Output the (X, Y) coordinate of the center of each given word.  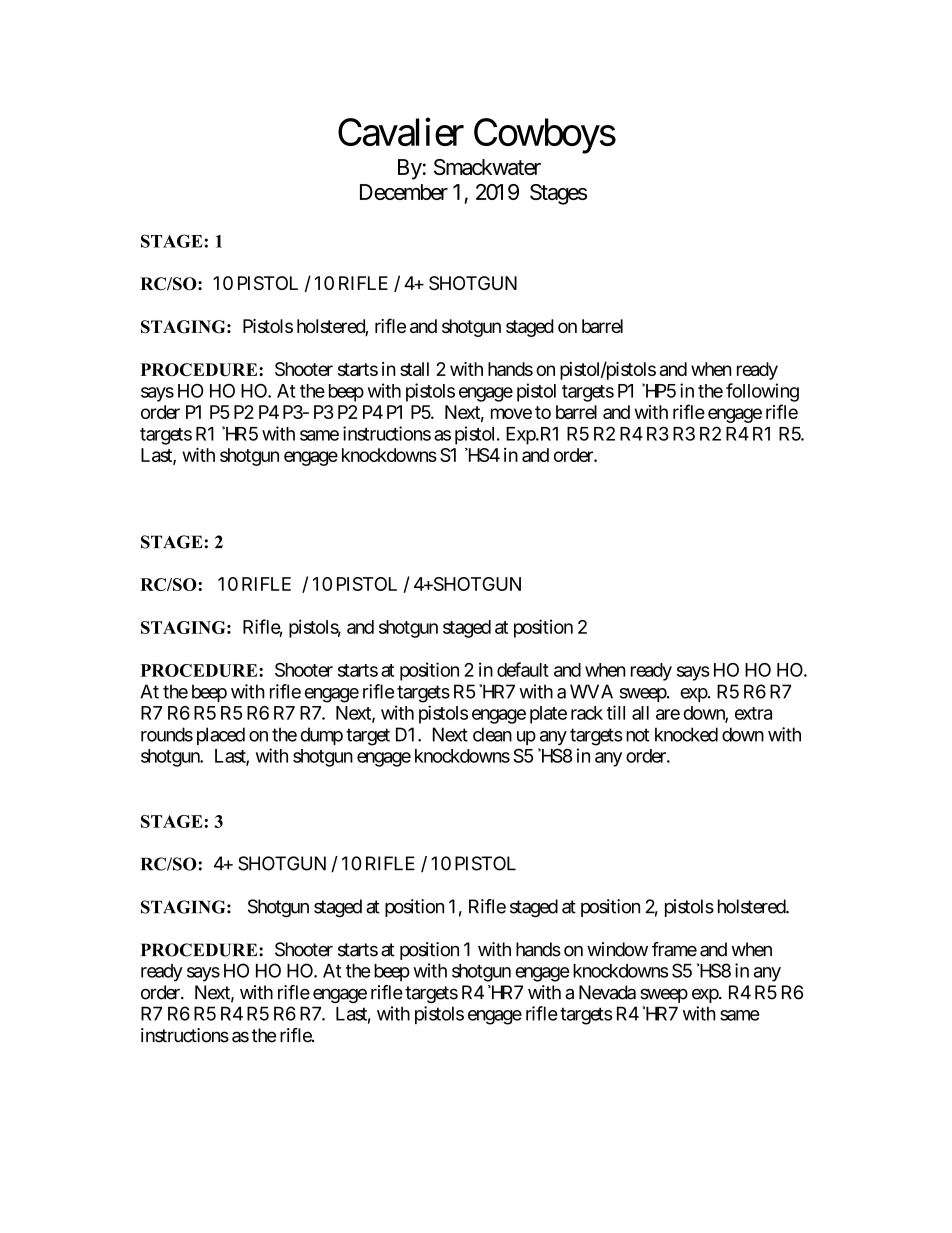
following (762, 392)
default (523, 669)
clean (492, 734)
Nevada (607, 992)
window (617, 949)
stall (414, 369)
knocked (686, 734)
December (404, 192)
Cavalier (401, 132)
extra (753, 713)
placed (221, 736)
